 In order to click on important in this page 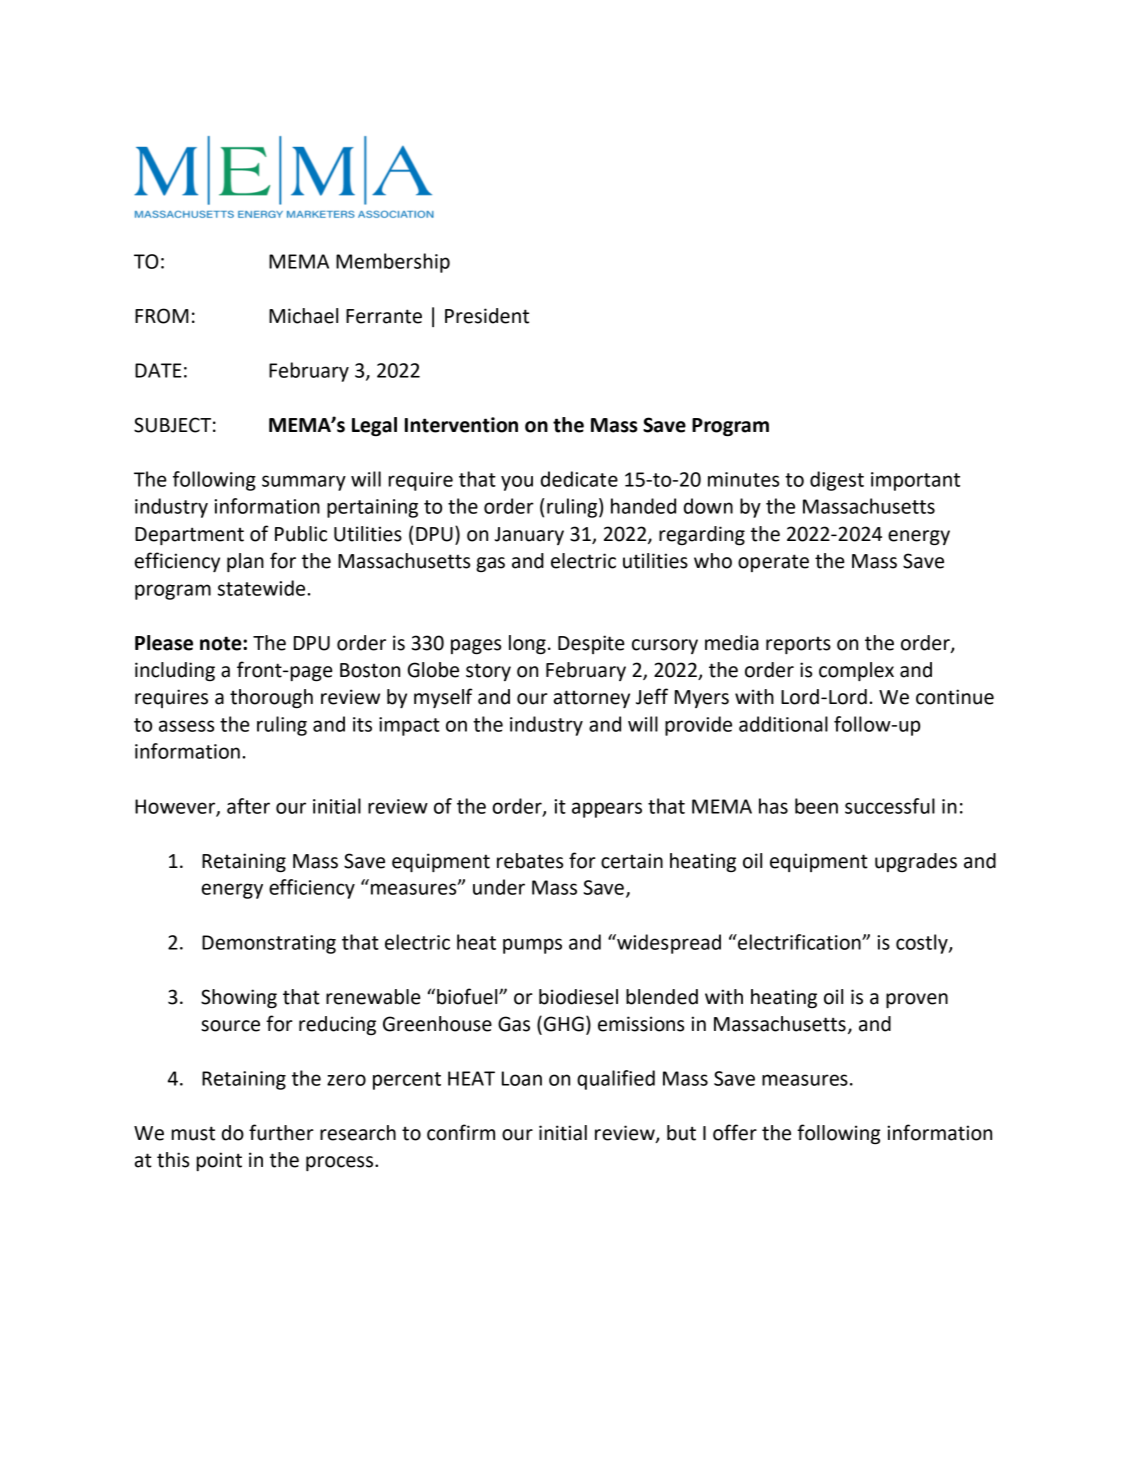, I will do `click(915, 481)`.
